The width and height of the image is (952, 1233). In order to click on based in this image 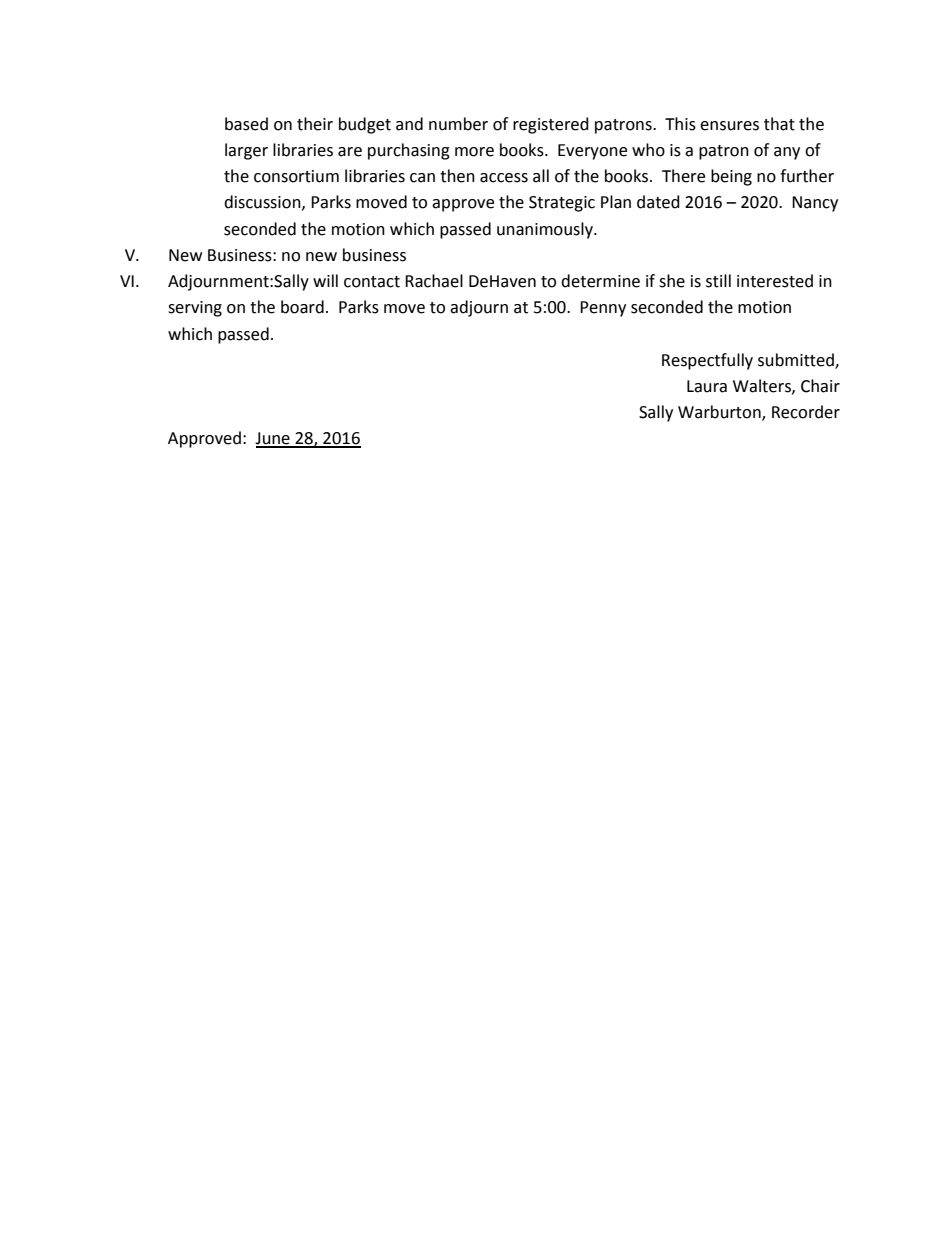, I will do `click(246, 124)`.
